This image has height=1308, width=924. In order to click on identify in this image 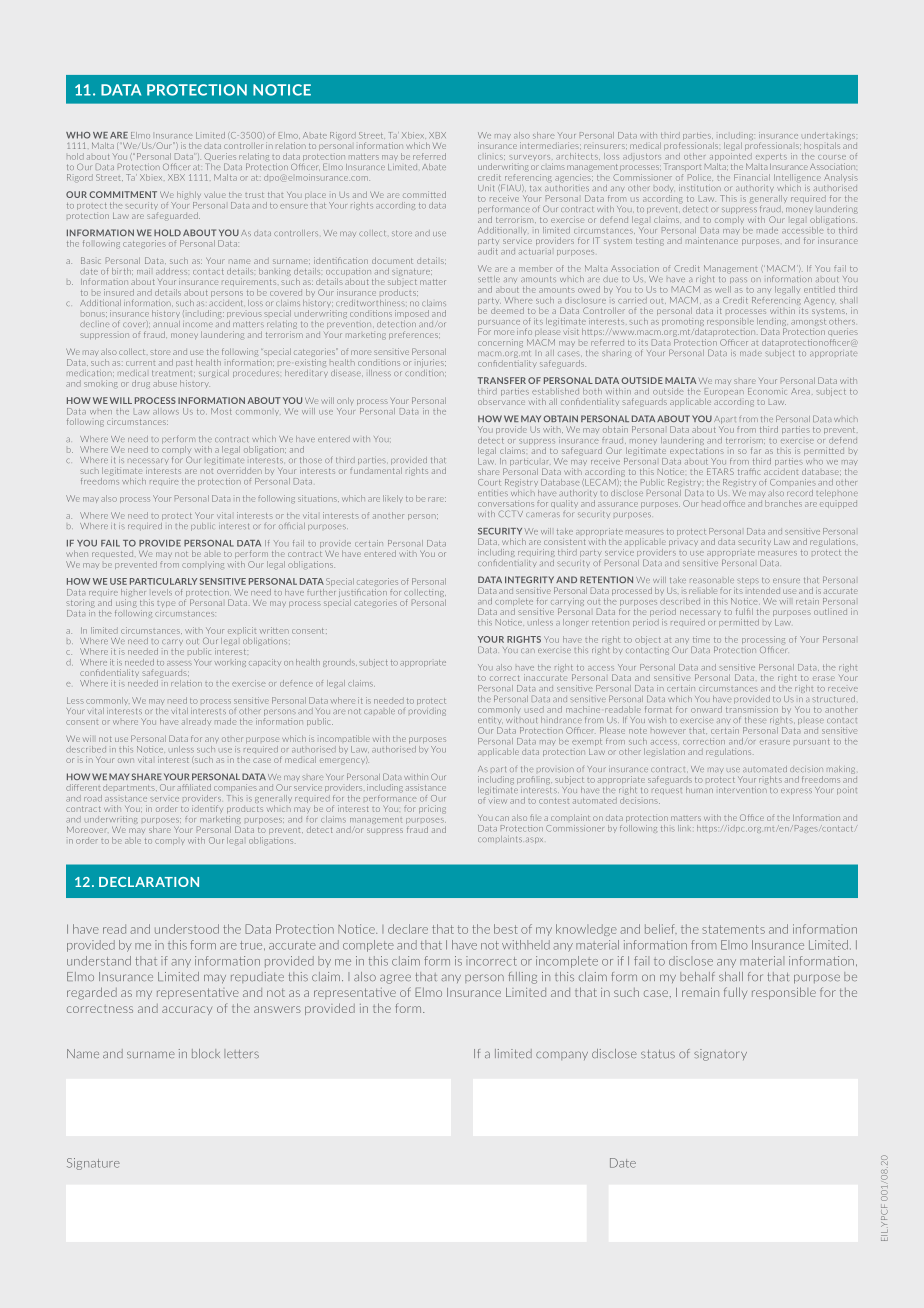, I will do `click(207, 808)`.
